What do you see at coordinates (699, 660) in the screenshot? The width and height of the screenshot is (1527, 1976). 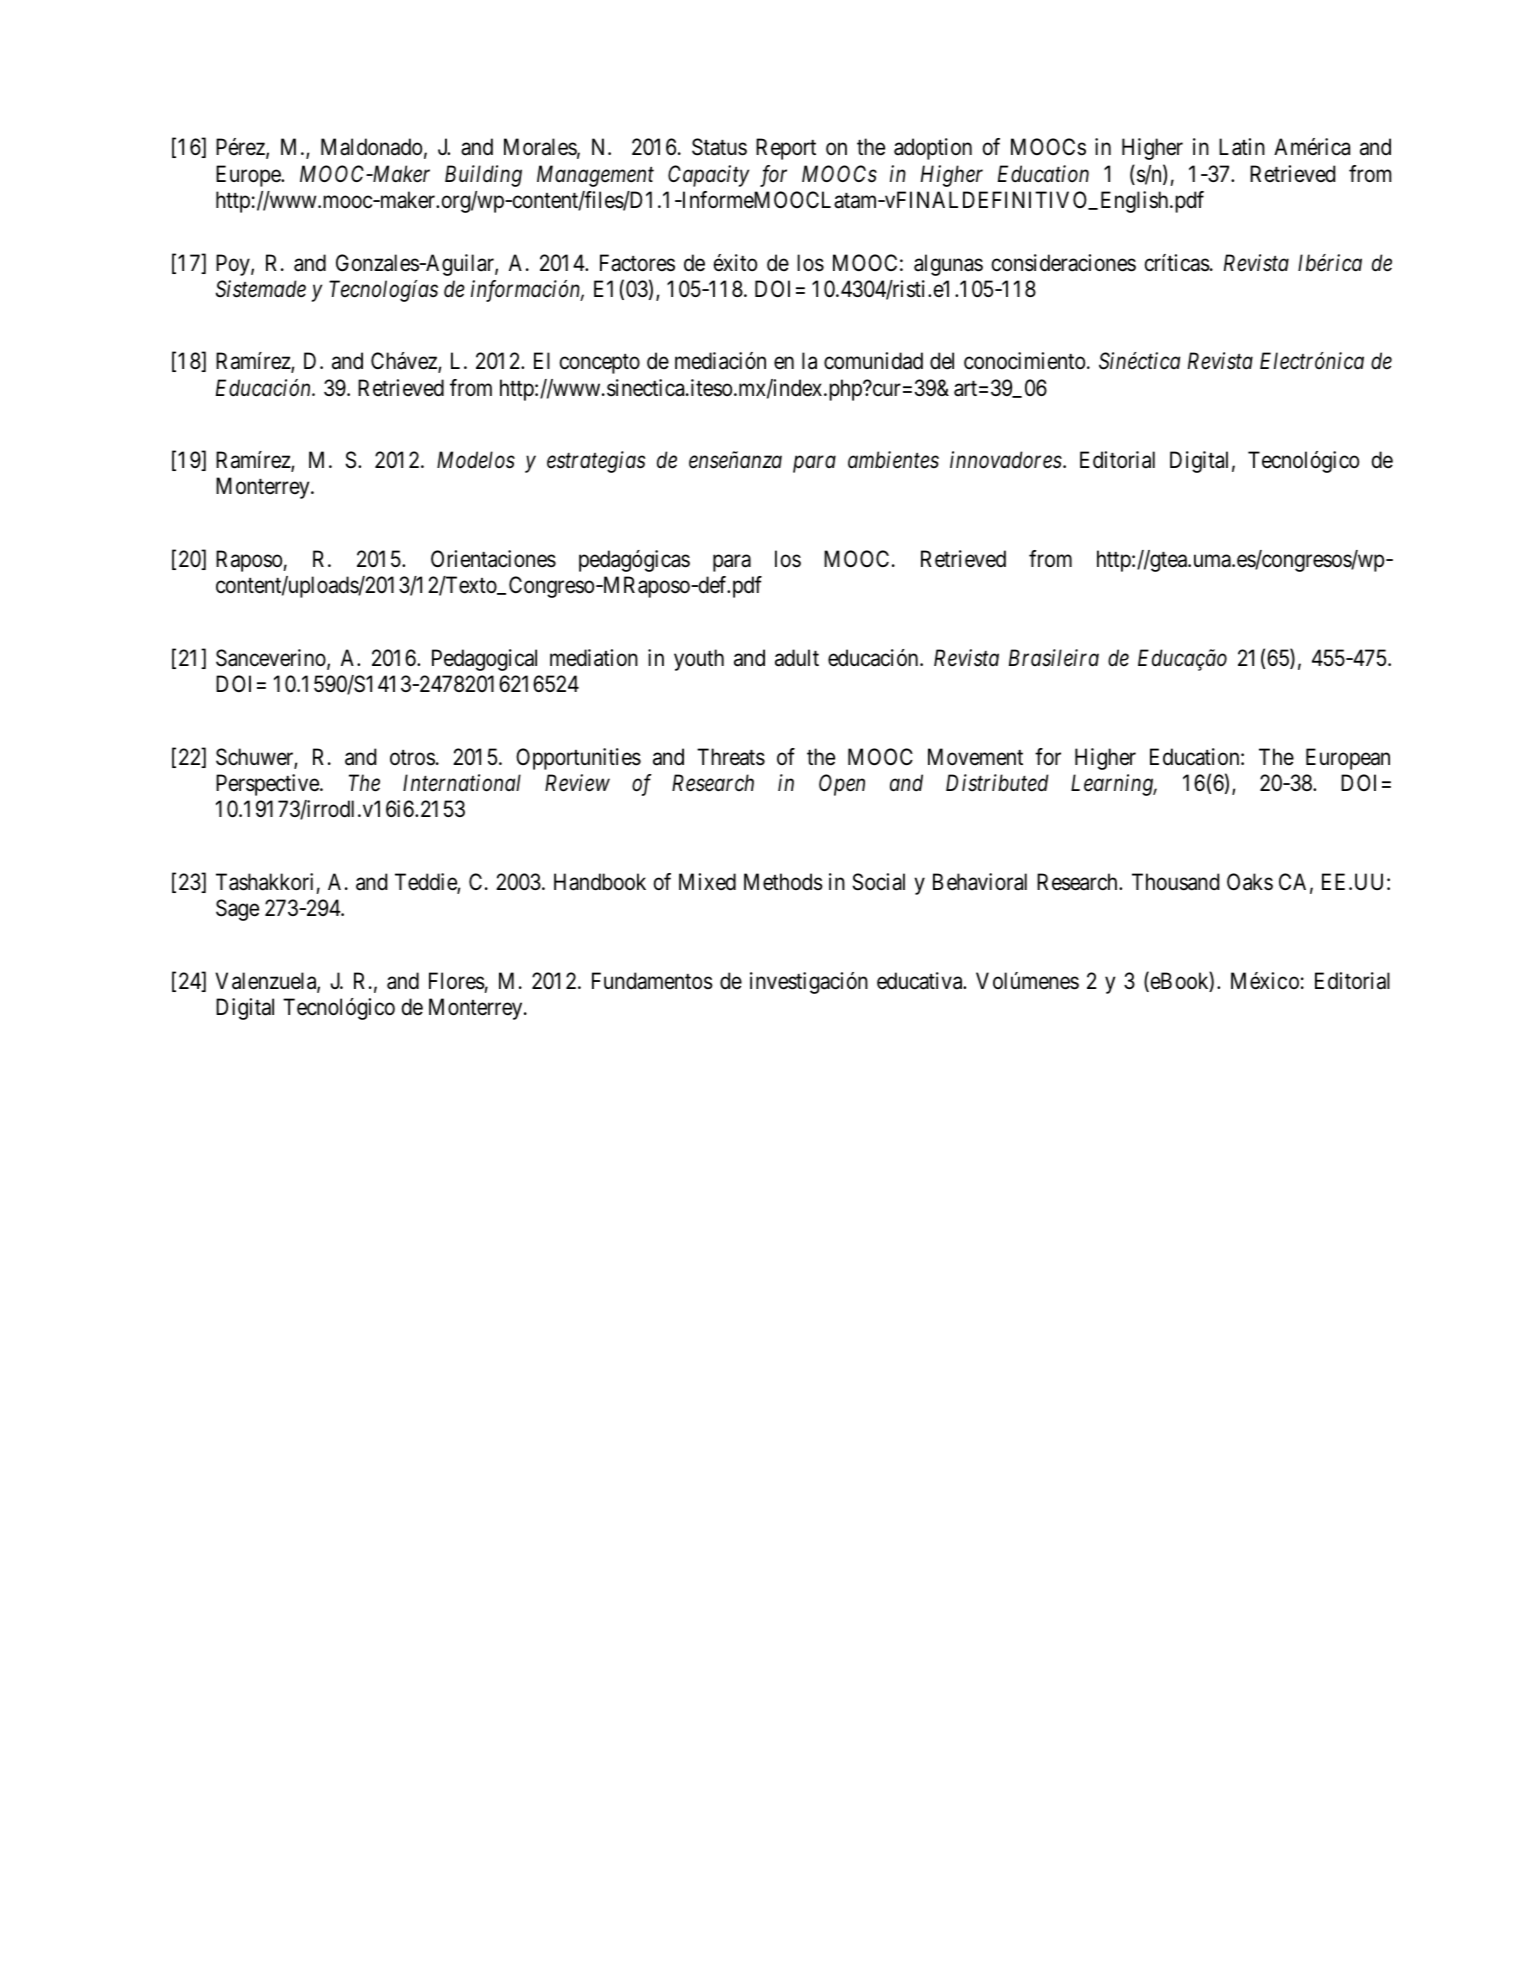 I see `youth` at bounding box center [699, 660].
